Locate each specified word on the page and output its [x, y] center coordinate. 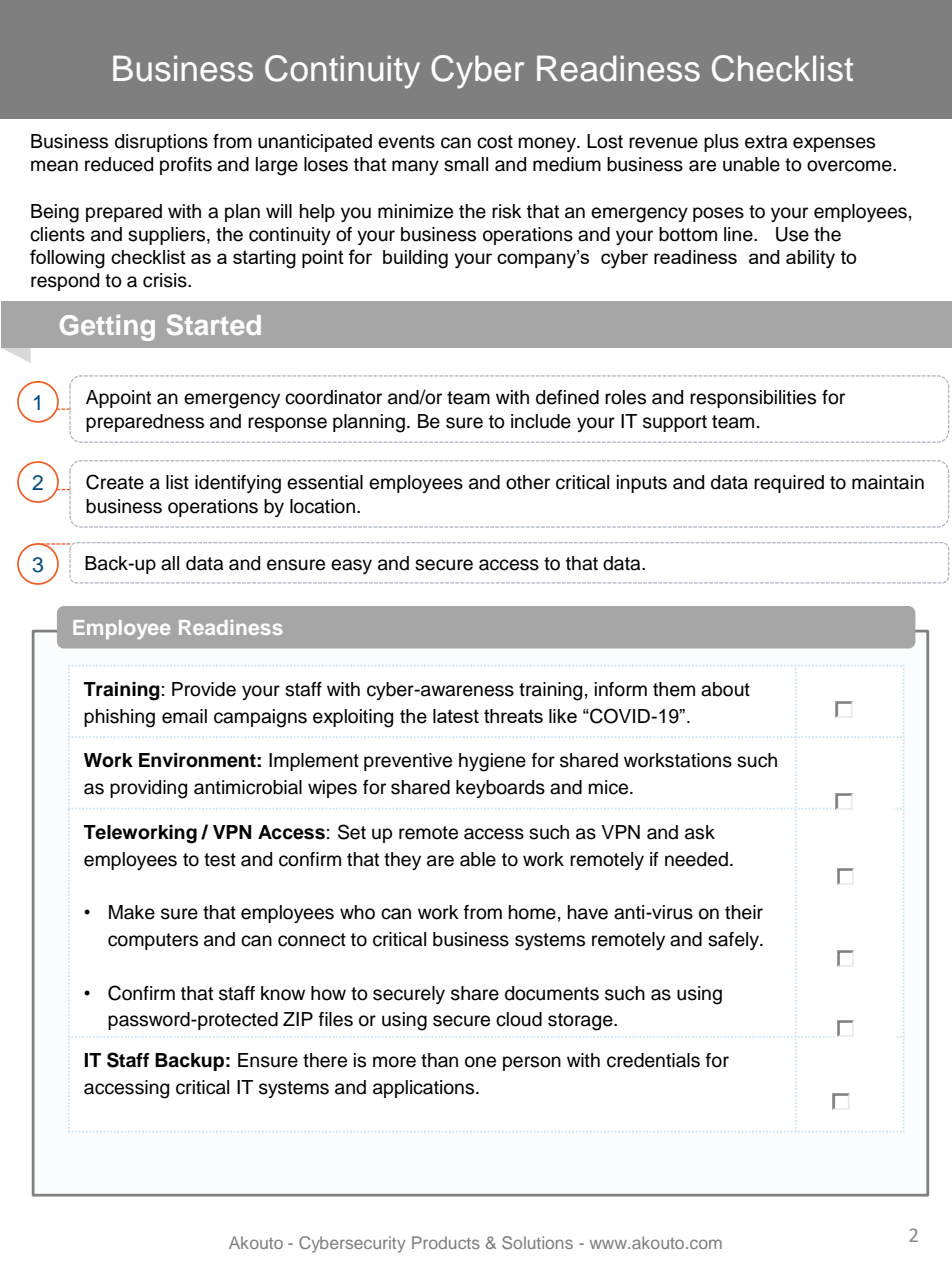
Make [132, 912]
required [789, 484]
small [466, 164]
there [325, 1060]
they [402, 861]
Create [115, 482]
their [744, 912]
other [528, 482]
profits [186, 166]
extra [766, 142]
